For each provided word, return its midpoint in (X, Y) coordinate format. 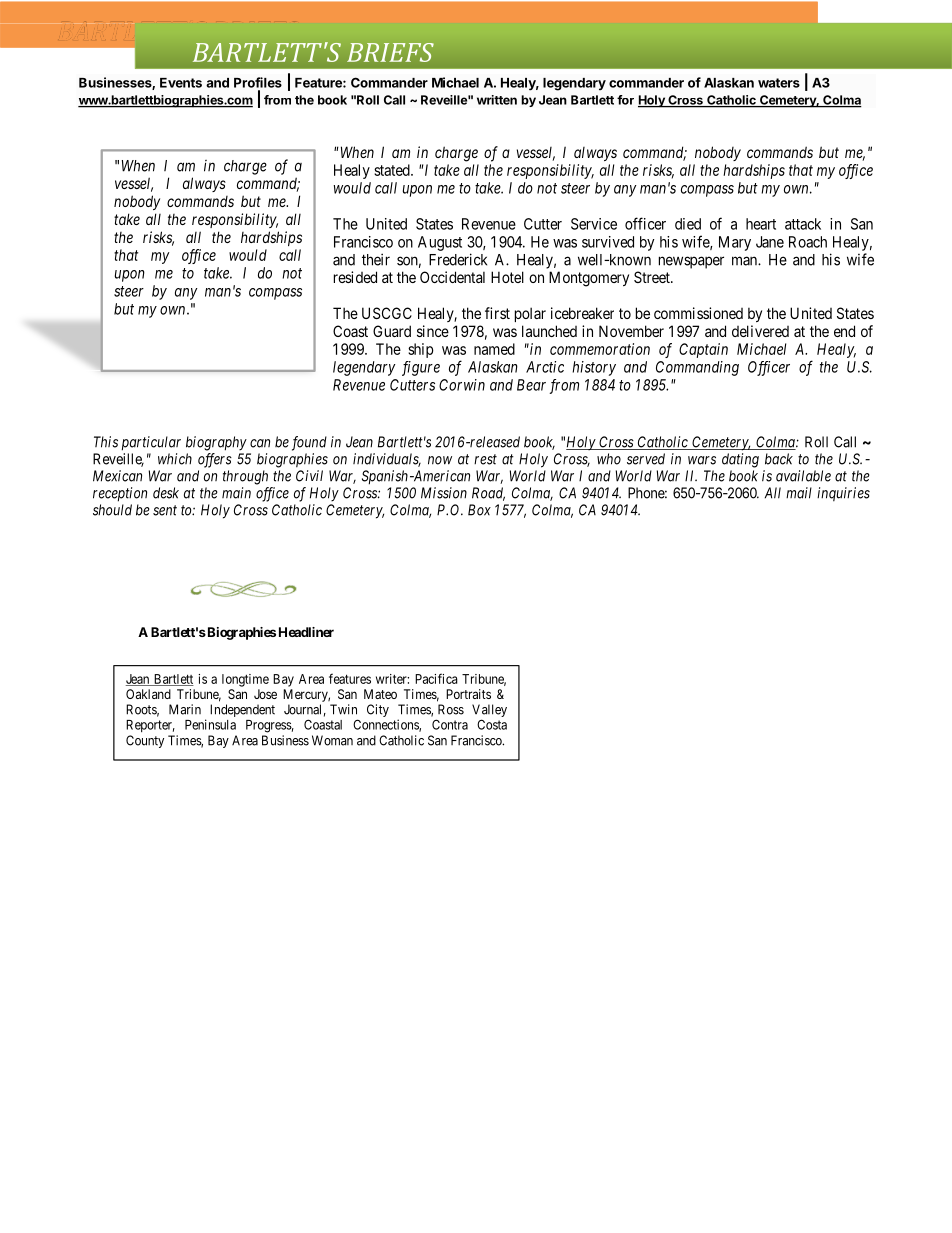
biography (216, 443)
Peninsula (210, 724)
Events (181, 83)
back (779, 459)
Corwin (462, 385)
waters (779, 83)
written (497, 100)
